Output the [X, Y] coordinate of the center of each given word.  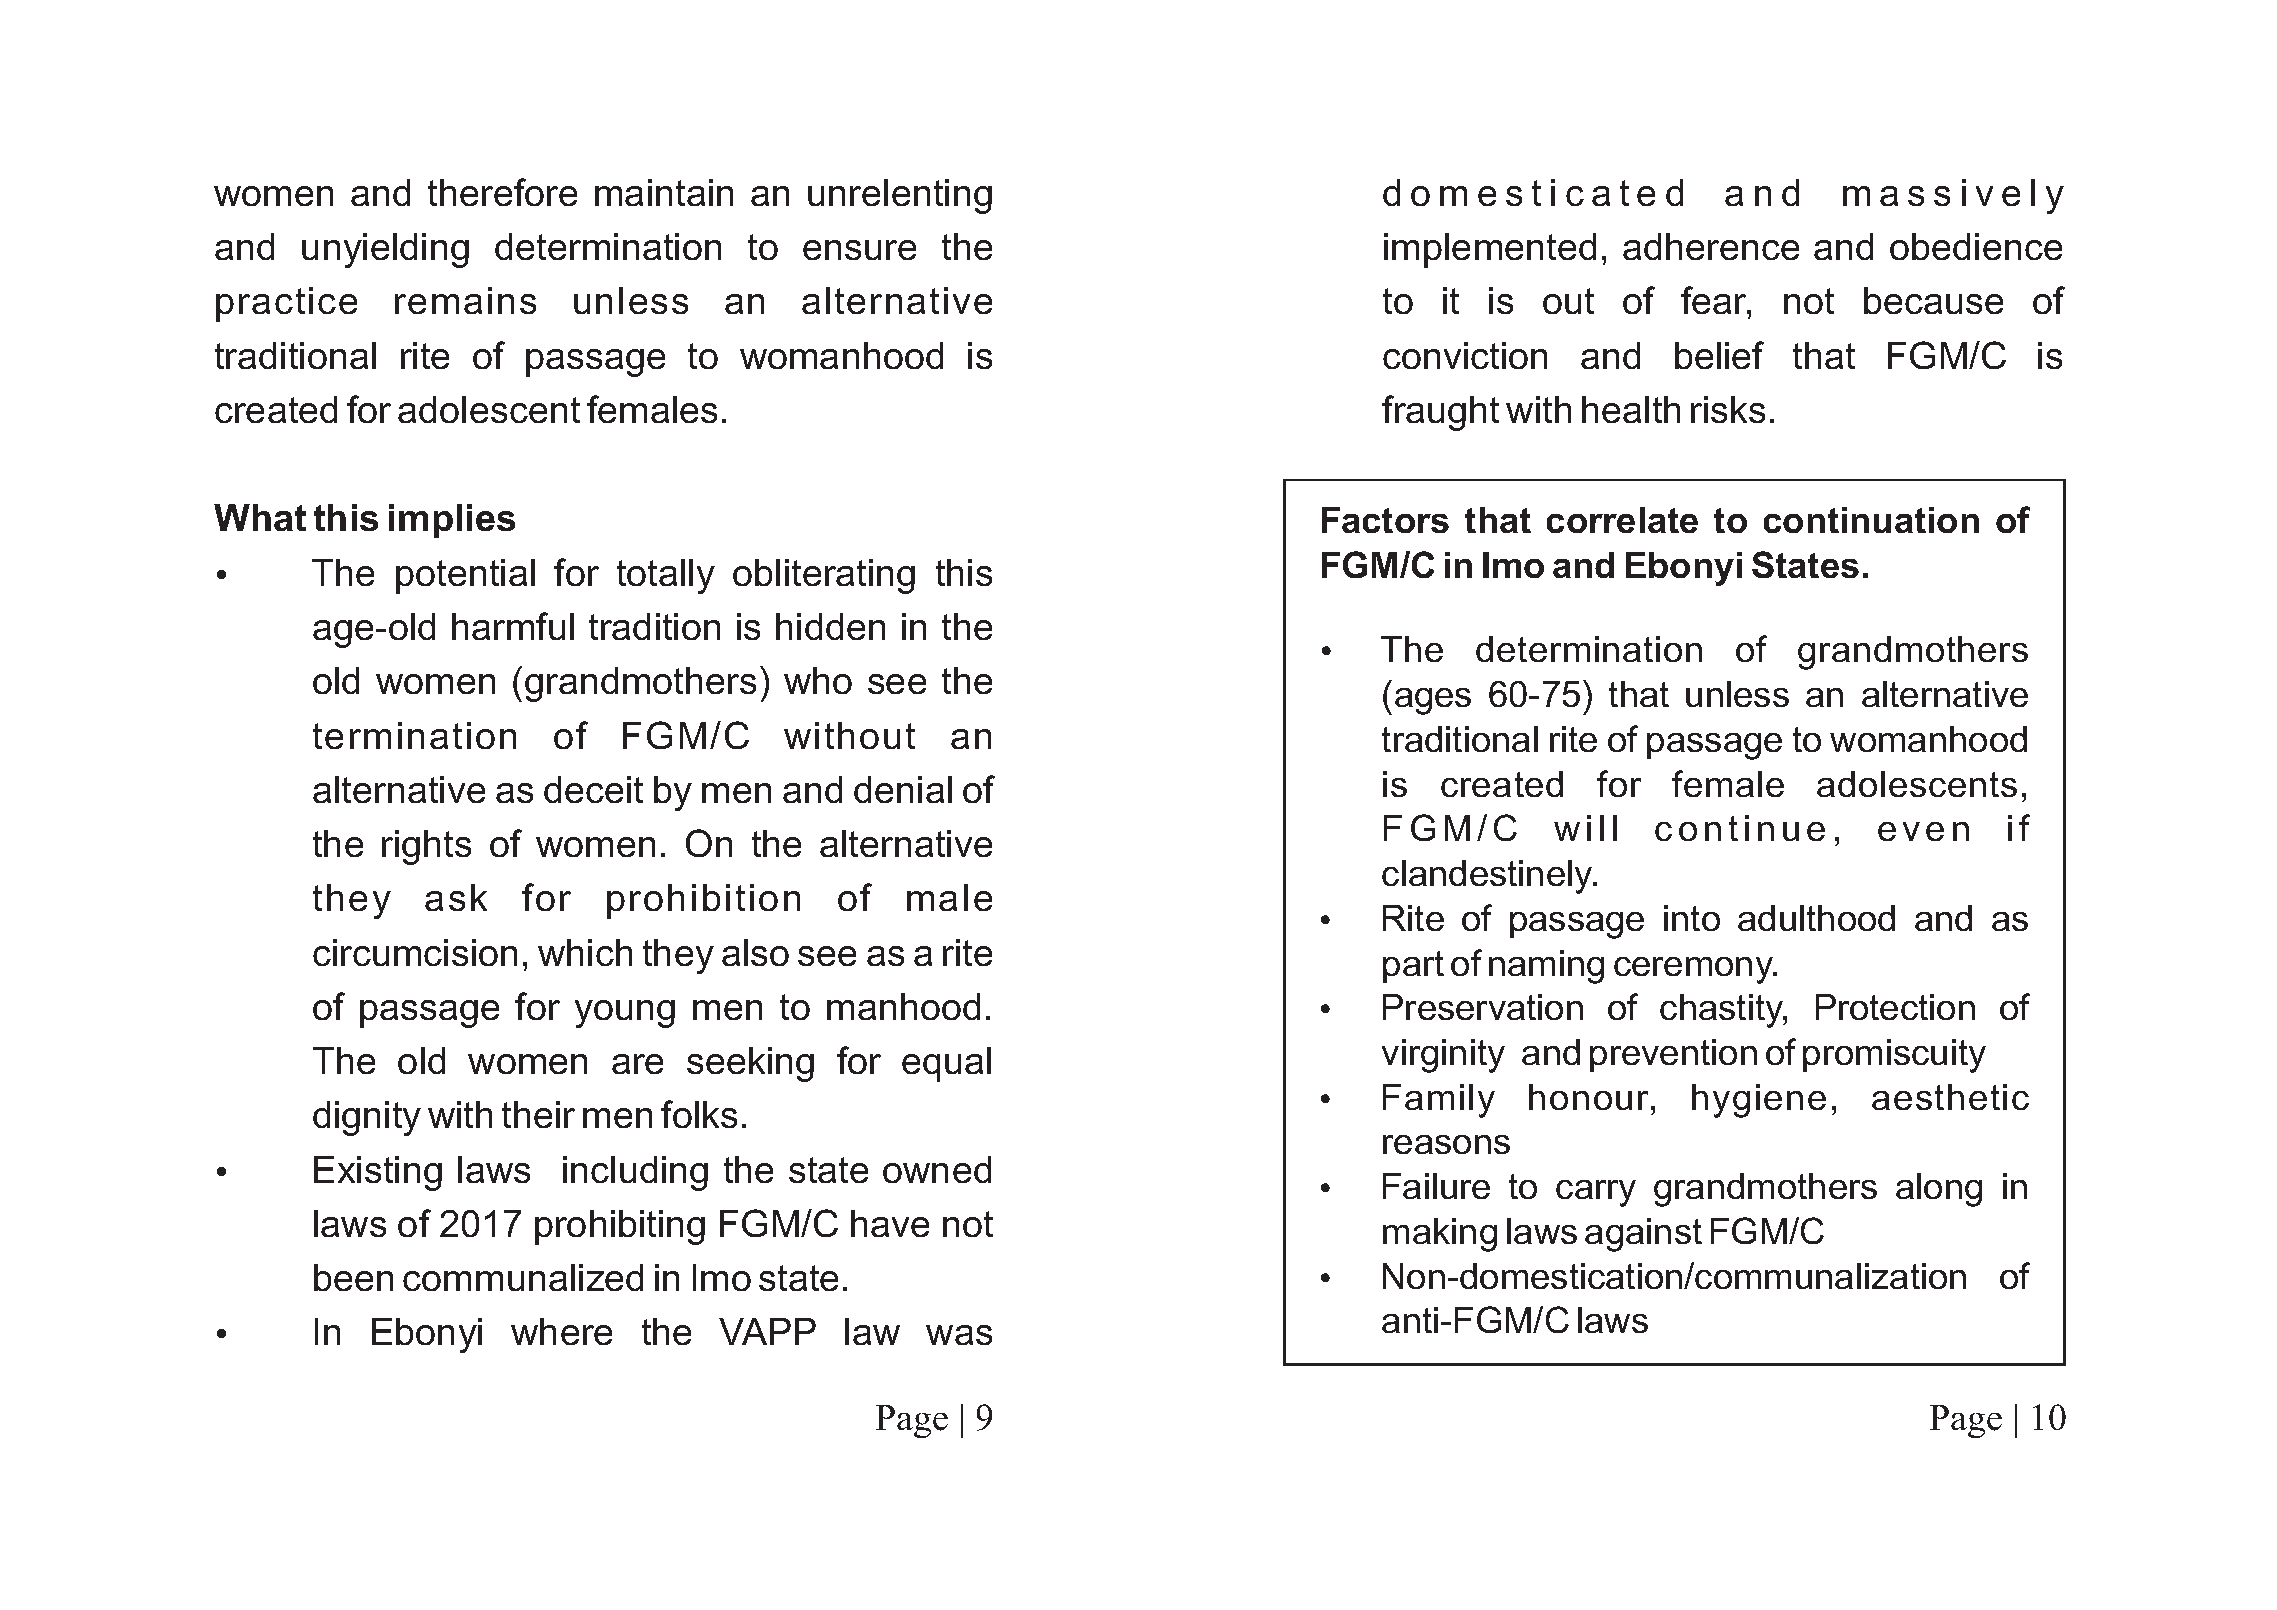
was [959, 1335]
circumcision [415, 952]
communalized [523, 1277]
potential [465, 576]
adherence [1711, 246]
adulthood [1816, 918]
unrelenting [900, 196]
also [755, 952]
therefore [502, 192]
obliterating [824, 576]
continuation [1871, 520]
